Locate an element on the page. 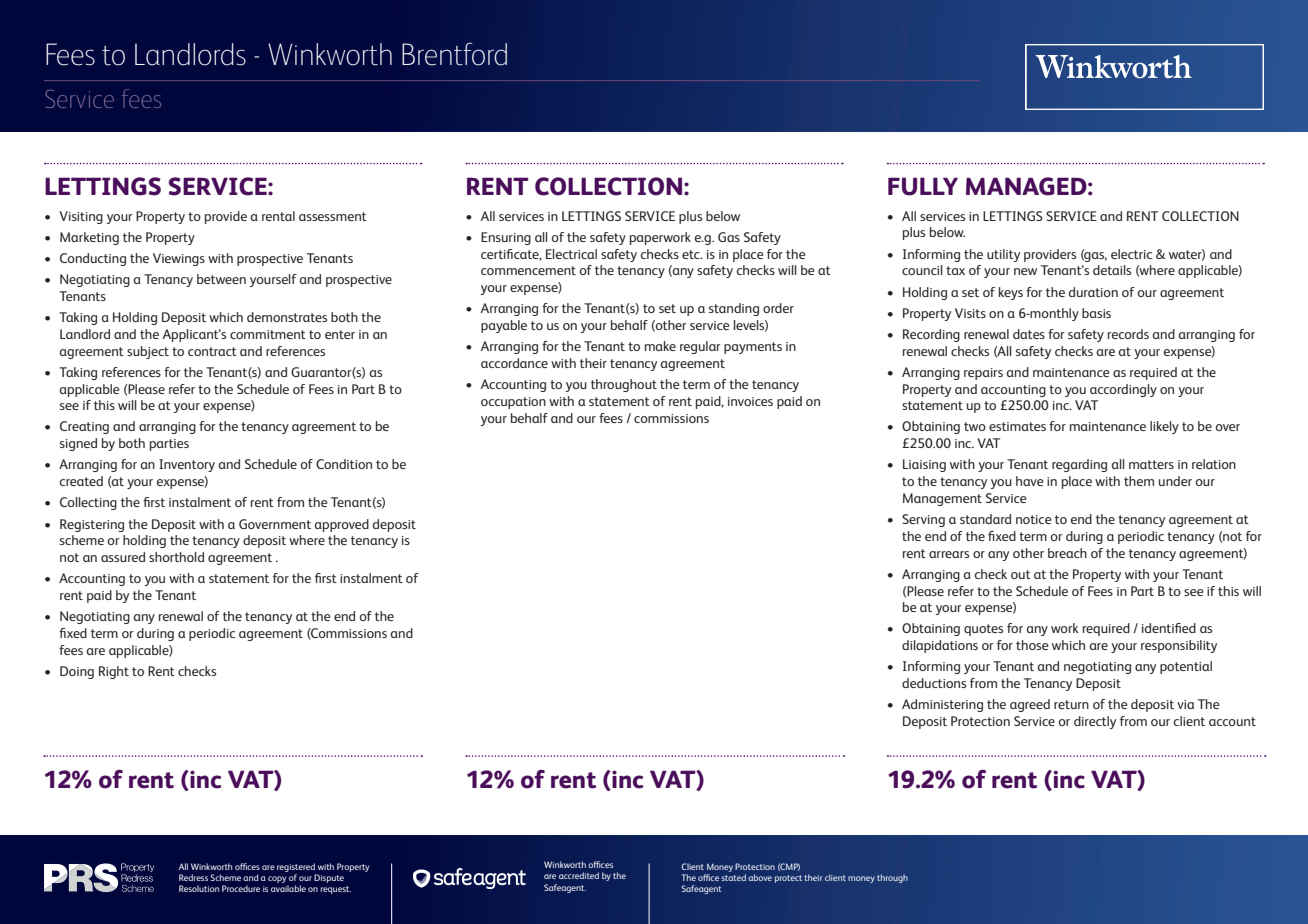 This page has width=1308, height=924. deductions is located at coordinates (934, 683).
